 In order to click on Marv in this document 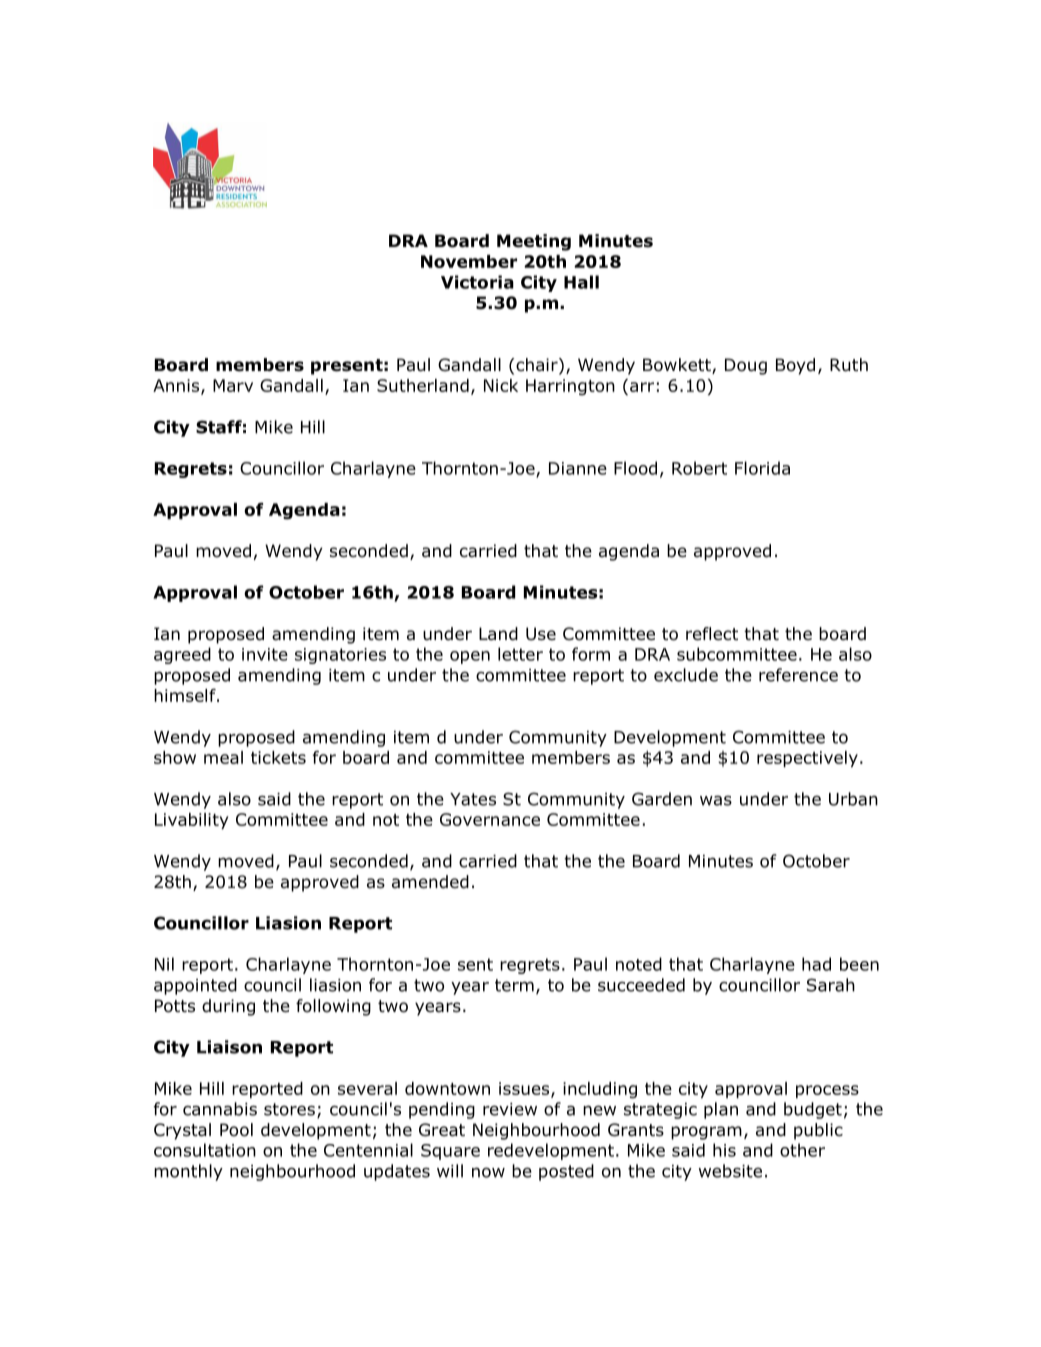, I will do `click(233, 385)`.
